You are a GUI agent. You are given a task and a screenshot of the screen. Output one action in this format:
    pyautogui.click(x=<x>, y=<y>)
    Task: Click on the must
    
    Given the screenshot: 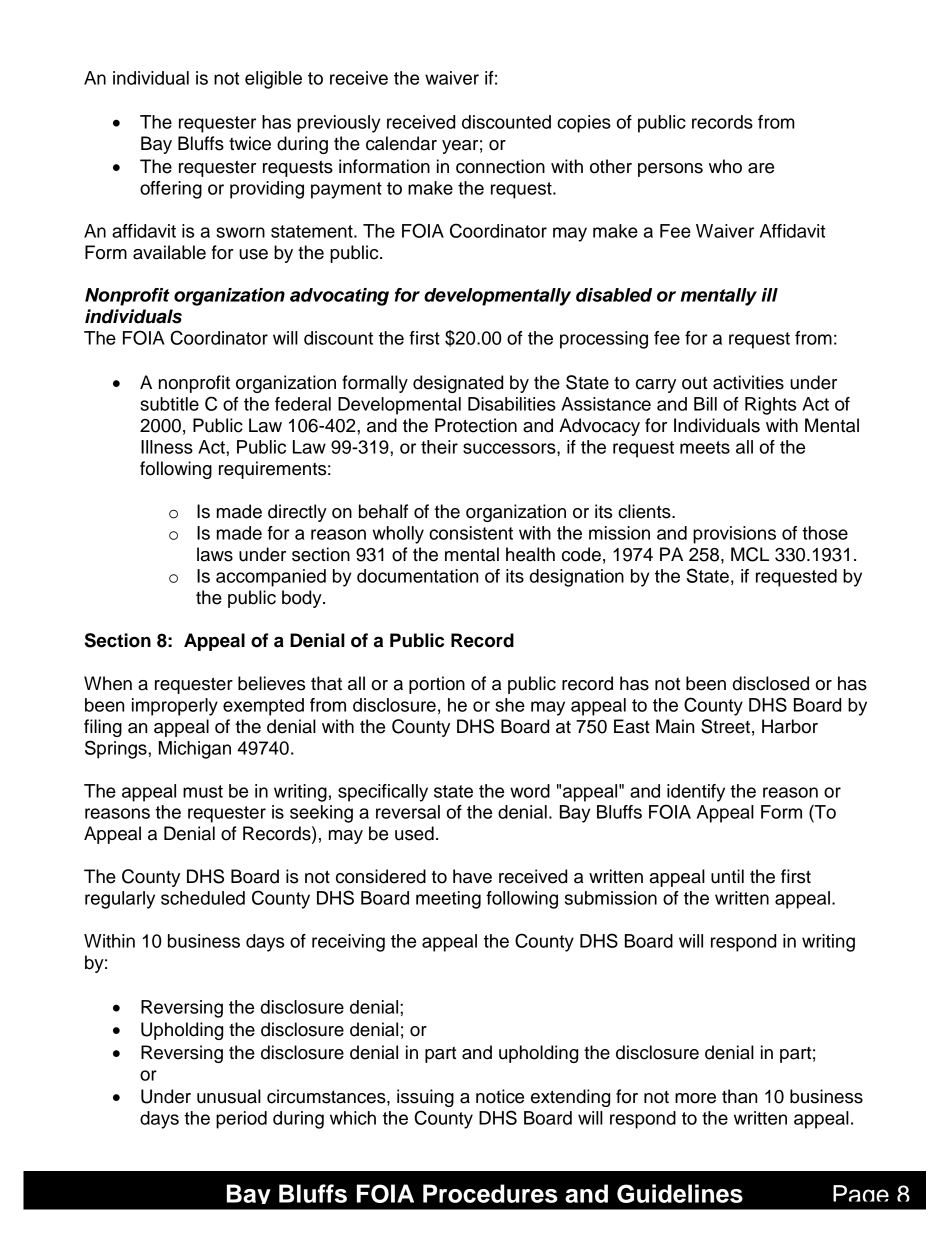 What is the action you would take?
    pyautogui.click(x=203, y=791)
